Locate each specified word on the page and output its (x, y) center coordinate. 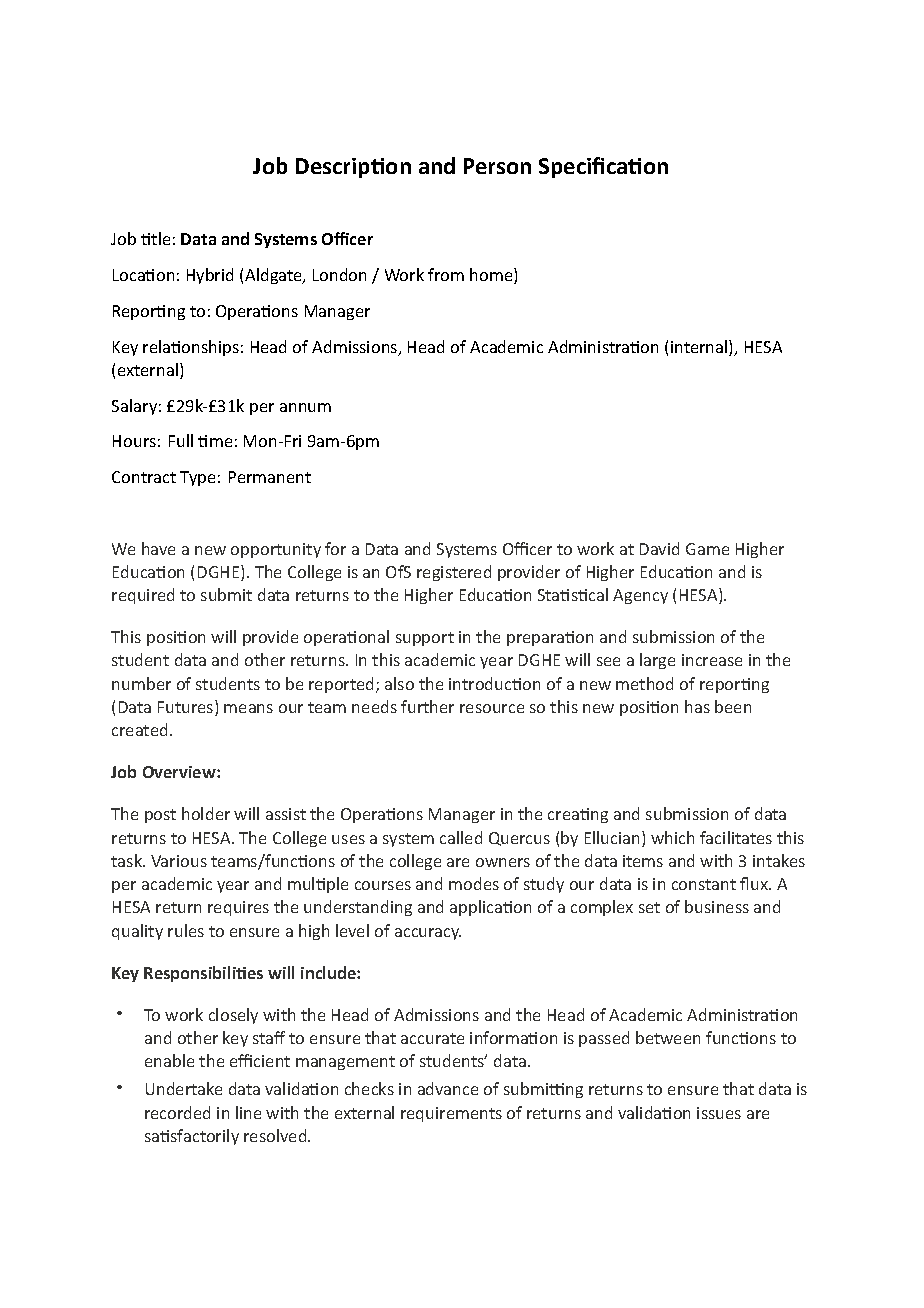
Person (497, 166)
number (141, 683)
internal (700, 348)
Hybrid (210, 276)
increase (712, 660)
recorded (177, 1112)
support (425, 639)
